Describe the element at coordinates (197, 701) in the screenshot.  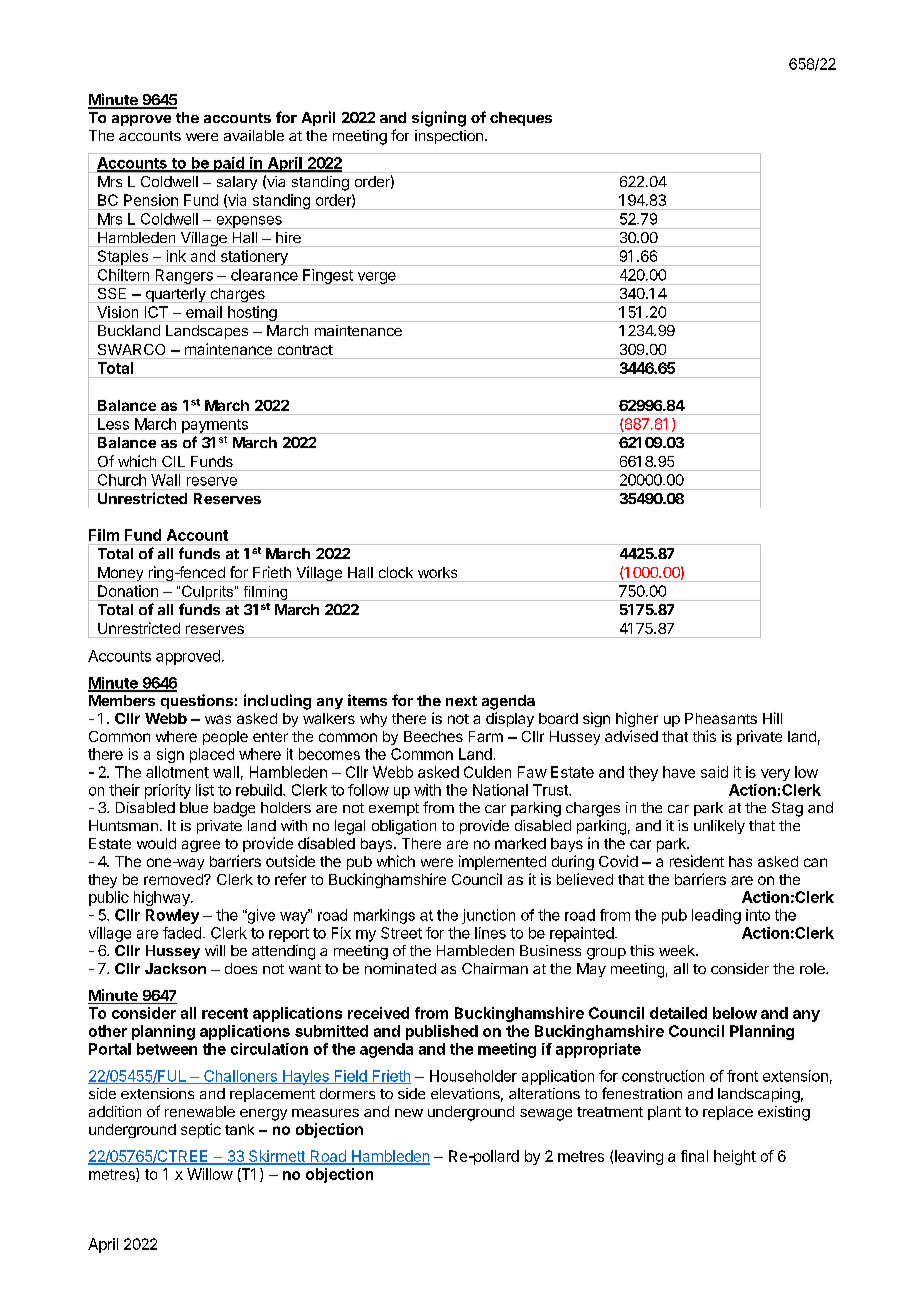
I see `questions` at that location.
